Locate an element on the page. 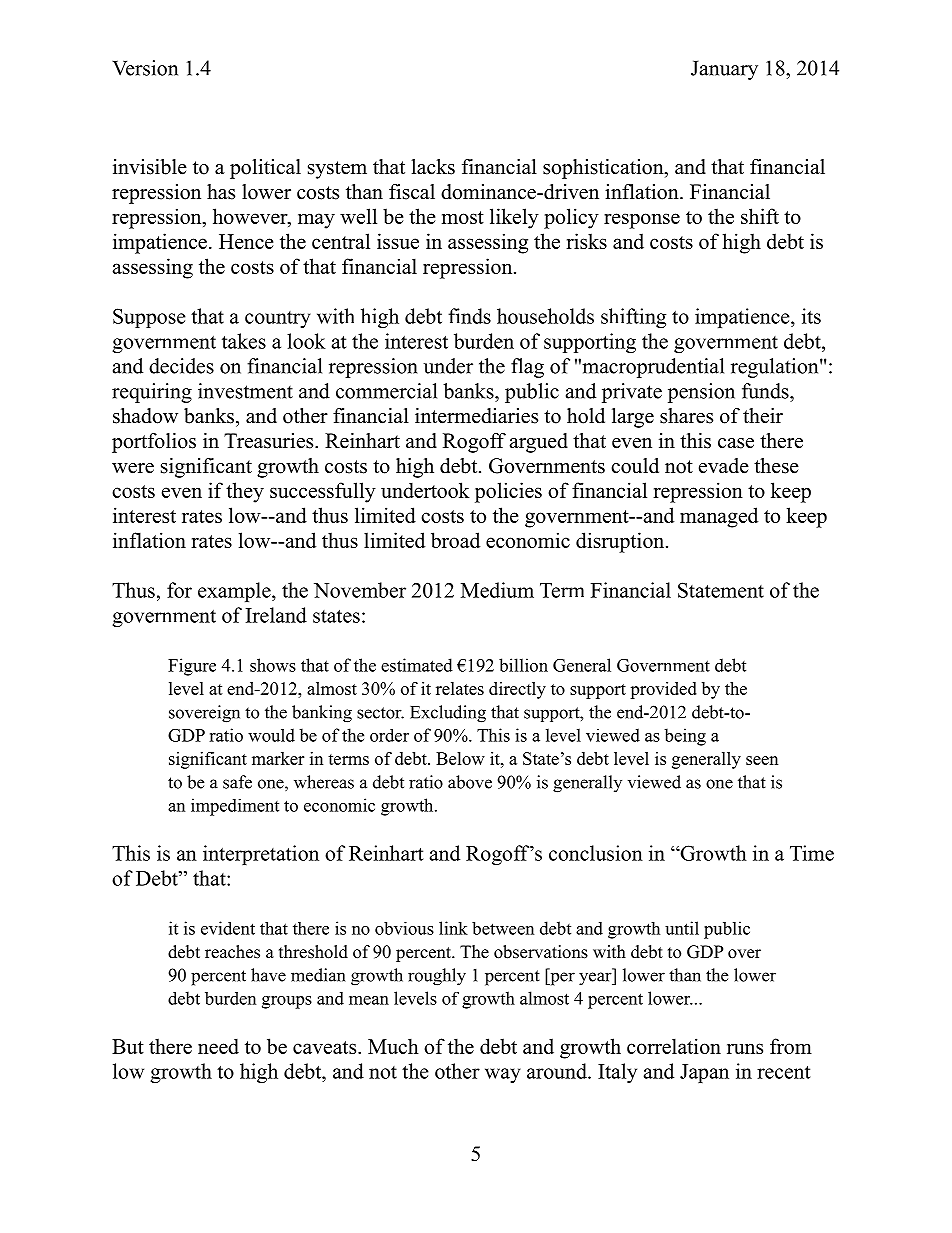 This page has height=1233, width=952. way is located at coordinates (503, 1075).
